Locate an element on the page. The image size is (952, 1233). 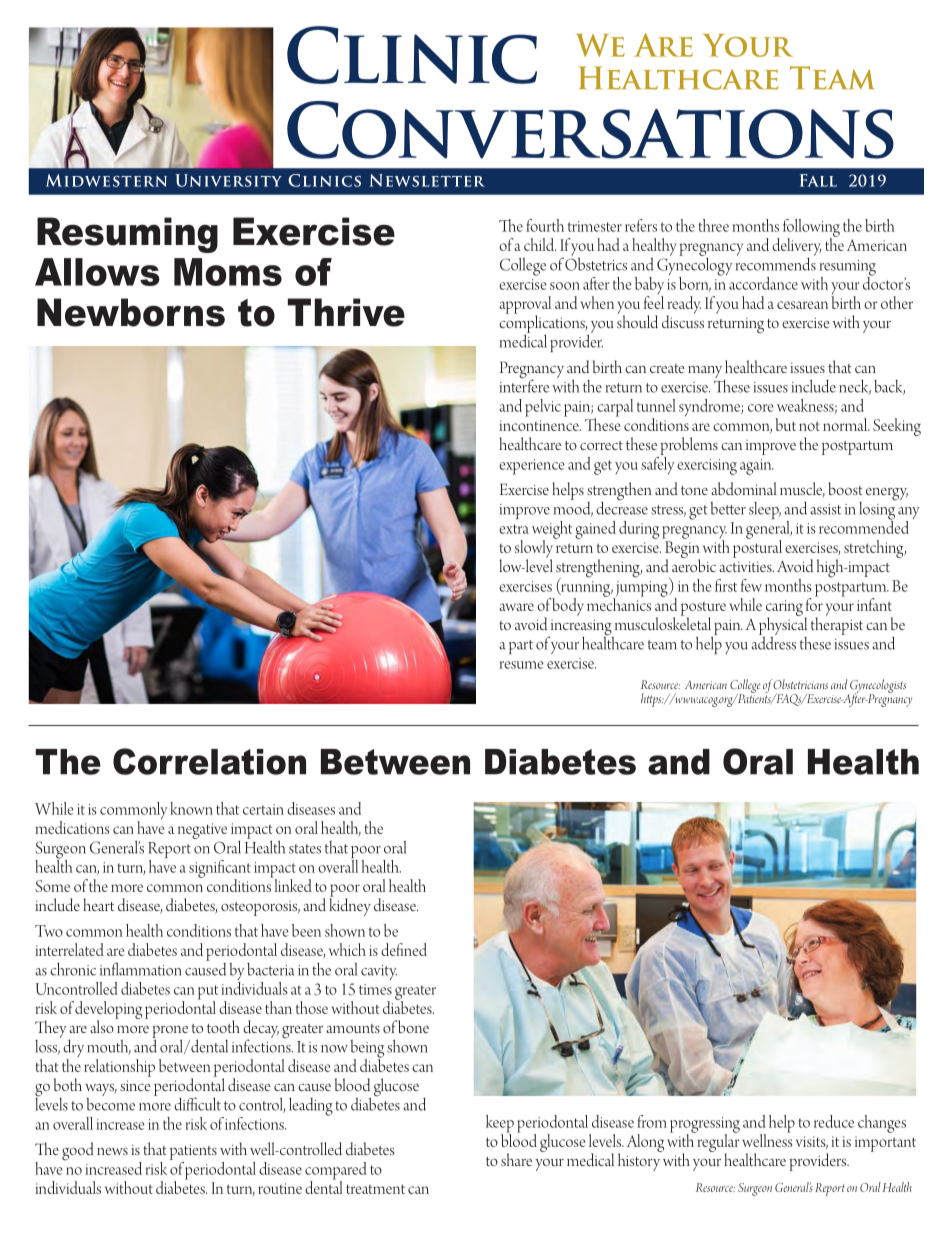
resume is located at coordinates (522, 665).
